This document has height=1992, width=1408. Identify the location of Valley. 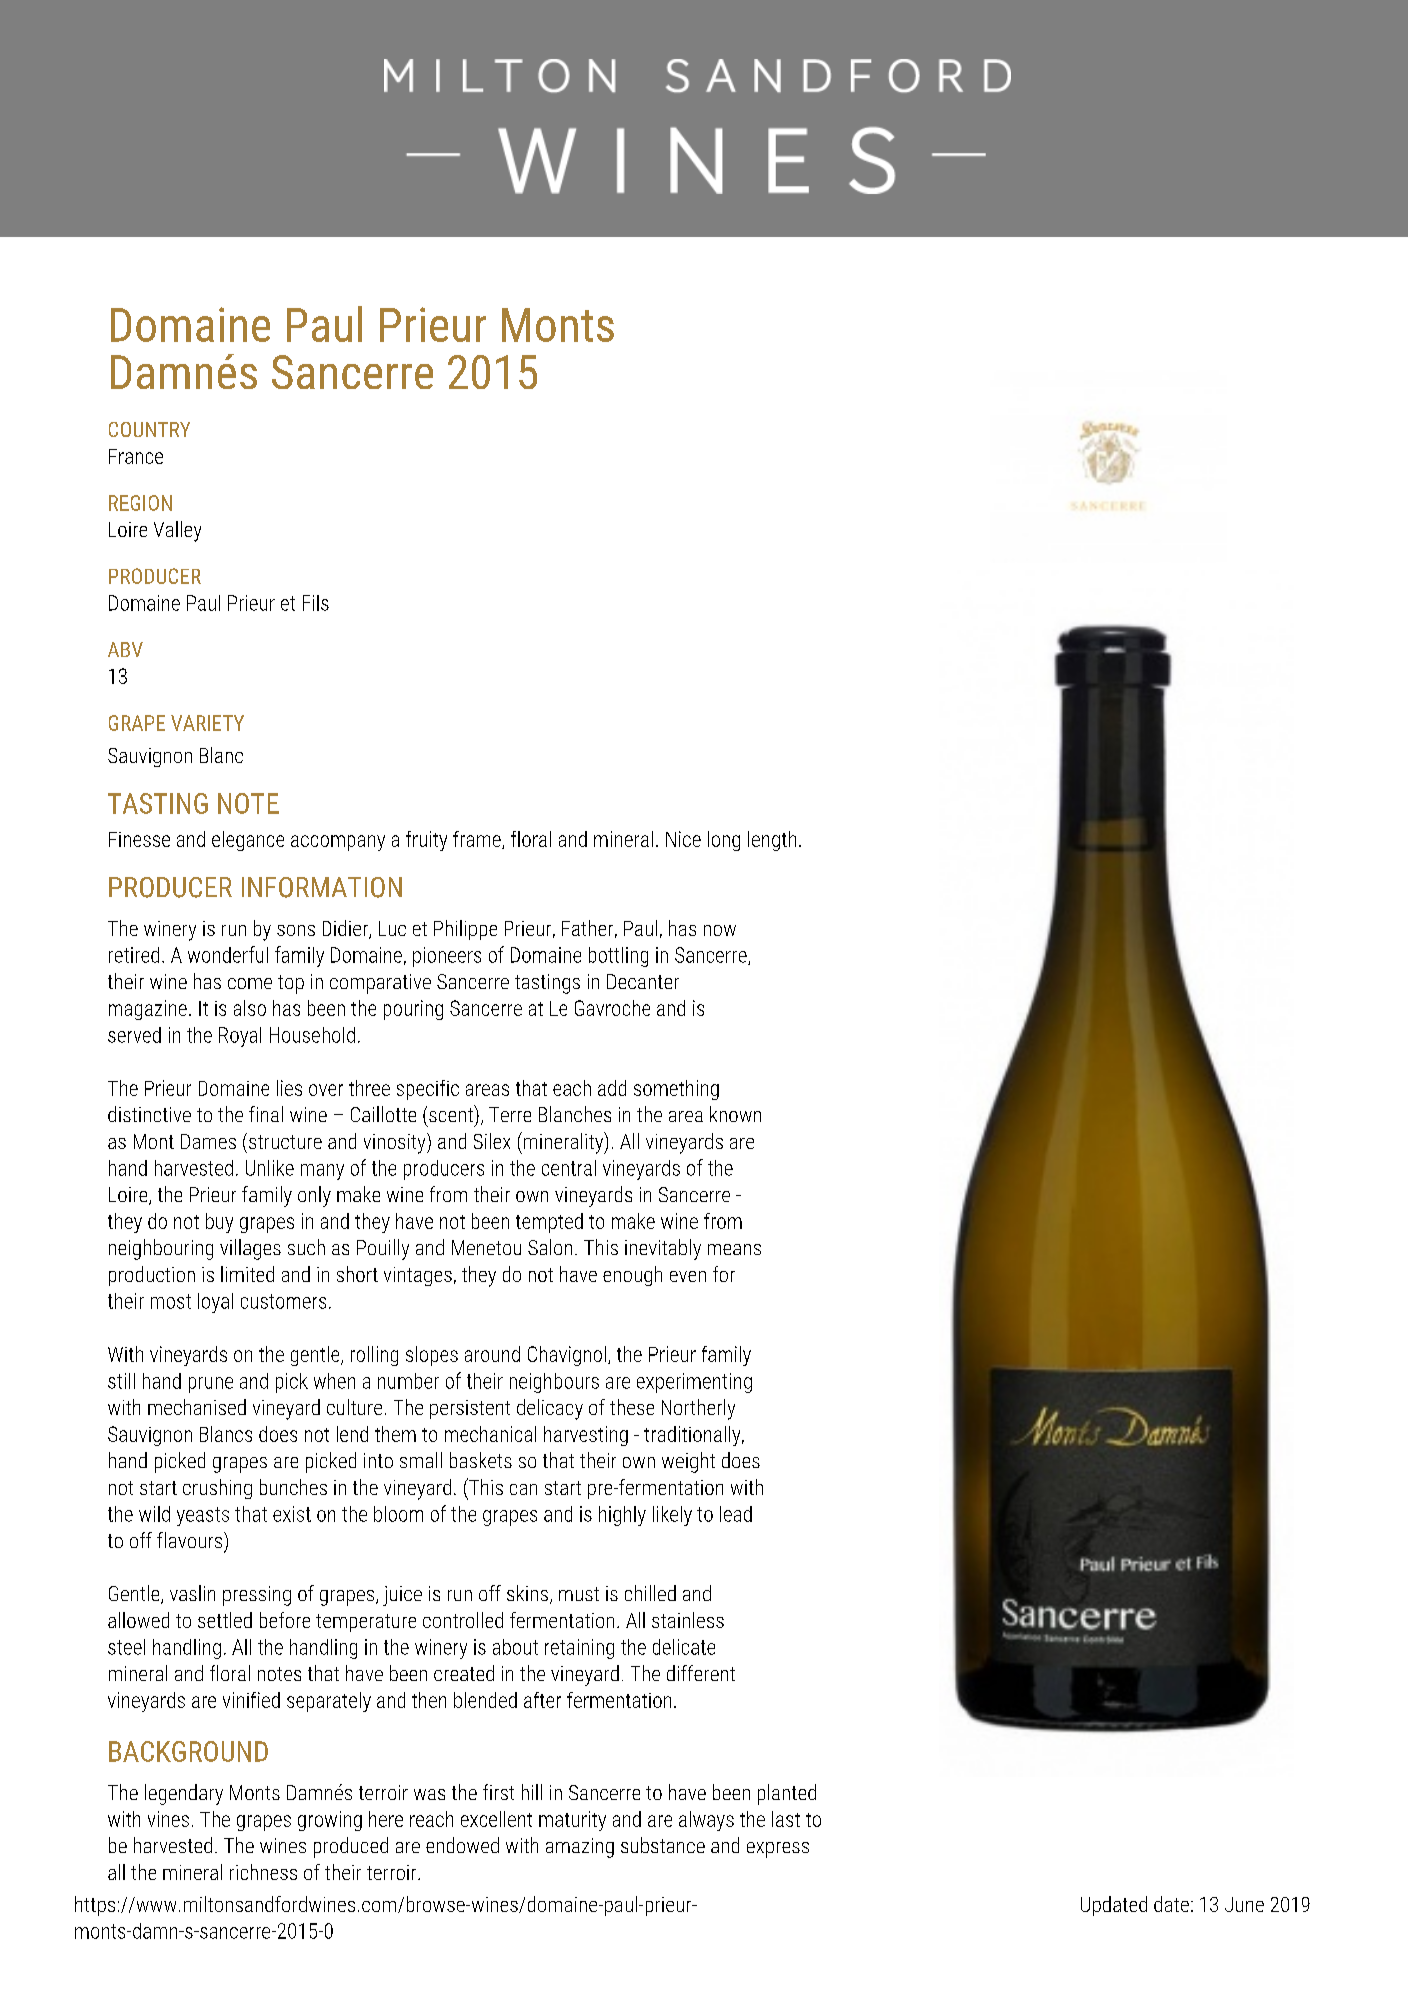
(177, 531).
